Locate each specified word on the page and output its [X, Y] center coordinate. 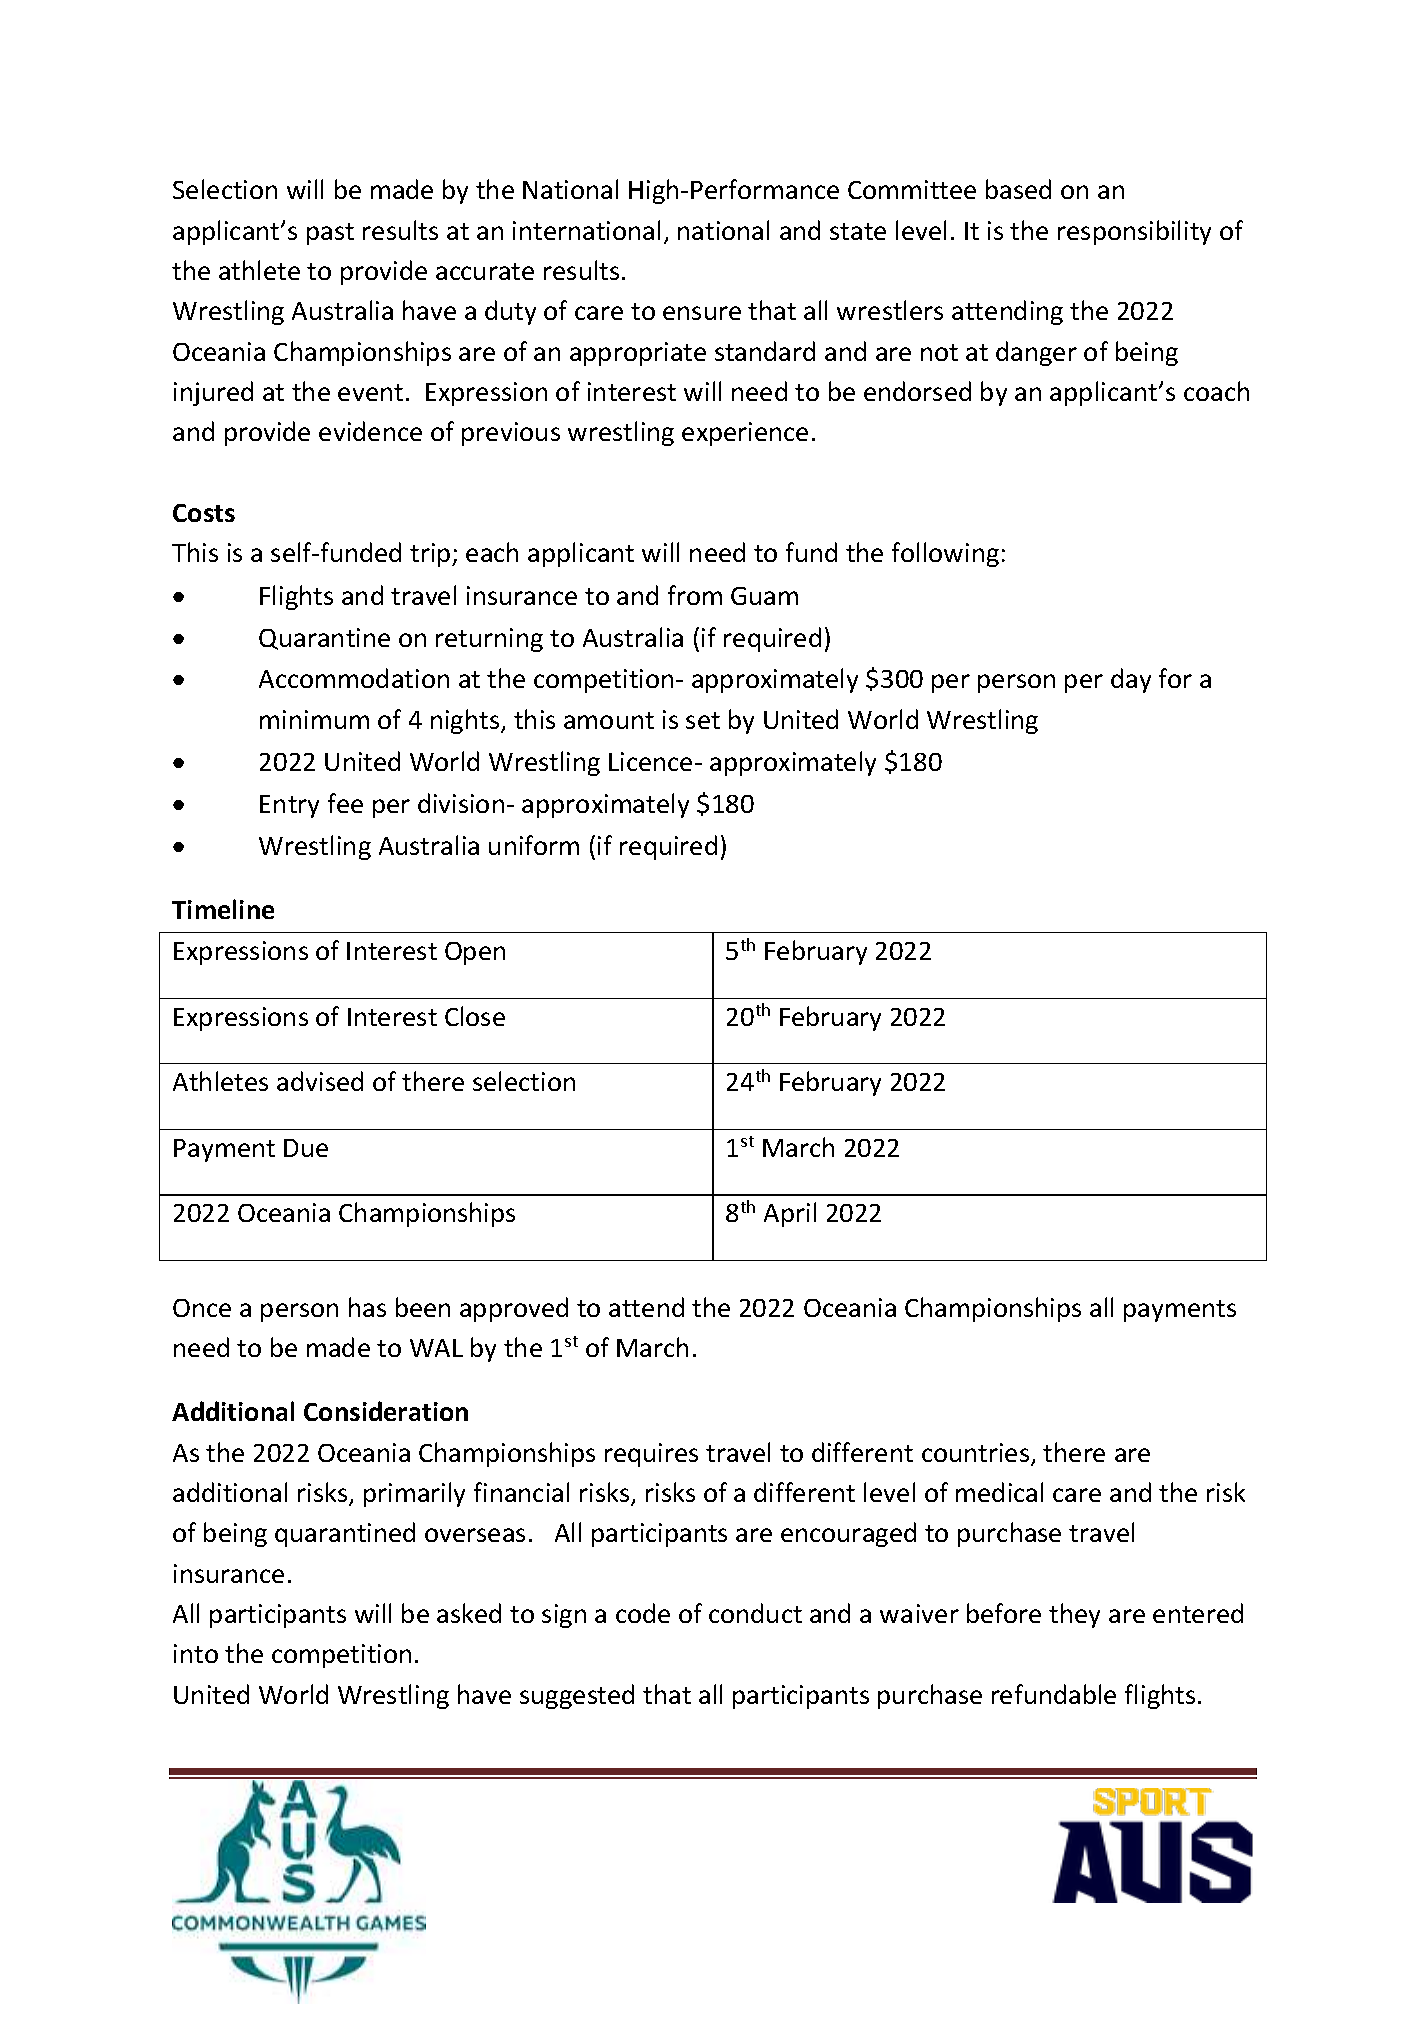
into [196, 1653]
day [1131, 680]
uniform [534, 845]
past [330, 234]
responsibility [1134, 232]
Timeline [223, 909]
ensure [702, 313]
